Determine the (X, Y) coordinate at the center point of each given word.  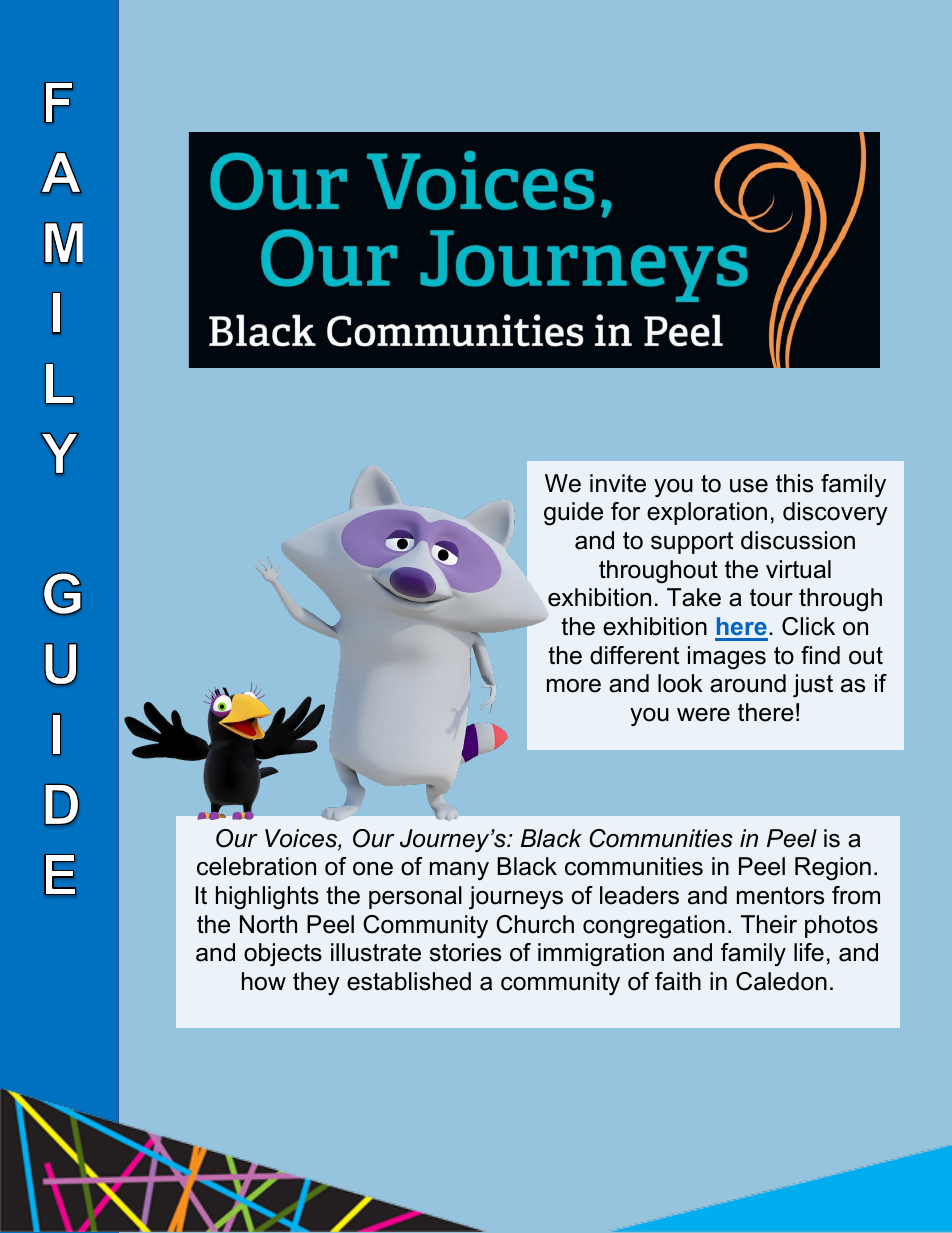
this (794, 483)
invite (618, 483)
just (813, 685)
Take (694, 597)
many (459, 871)
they (316, 983)
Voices (302, 839)
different (634, 655)
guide (573, 514)
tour (771, 598)
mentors (780, 896)
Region (833, 869)
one (373, 869)
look (680, 683)
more (574, 686)
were (703, 715)
